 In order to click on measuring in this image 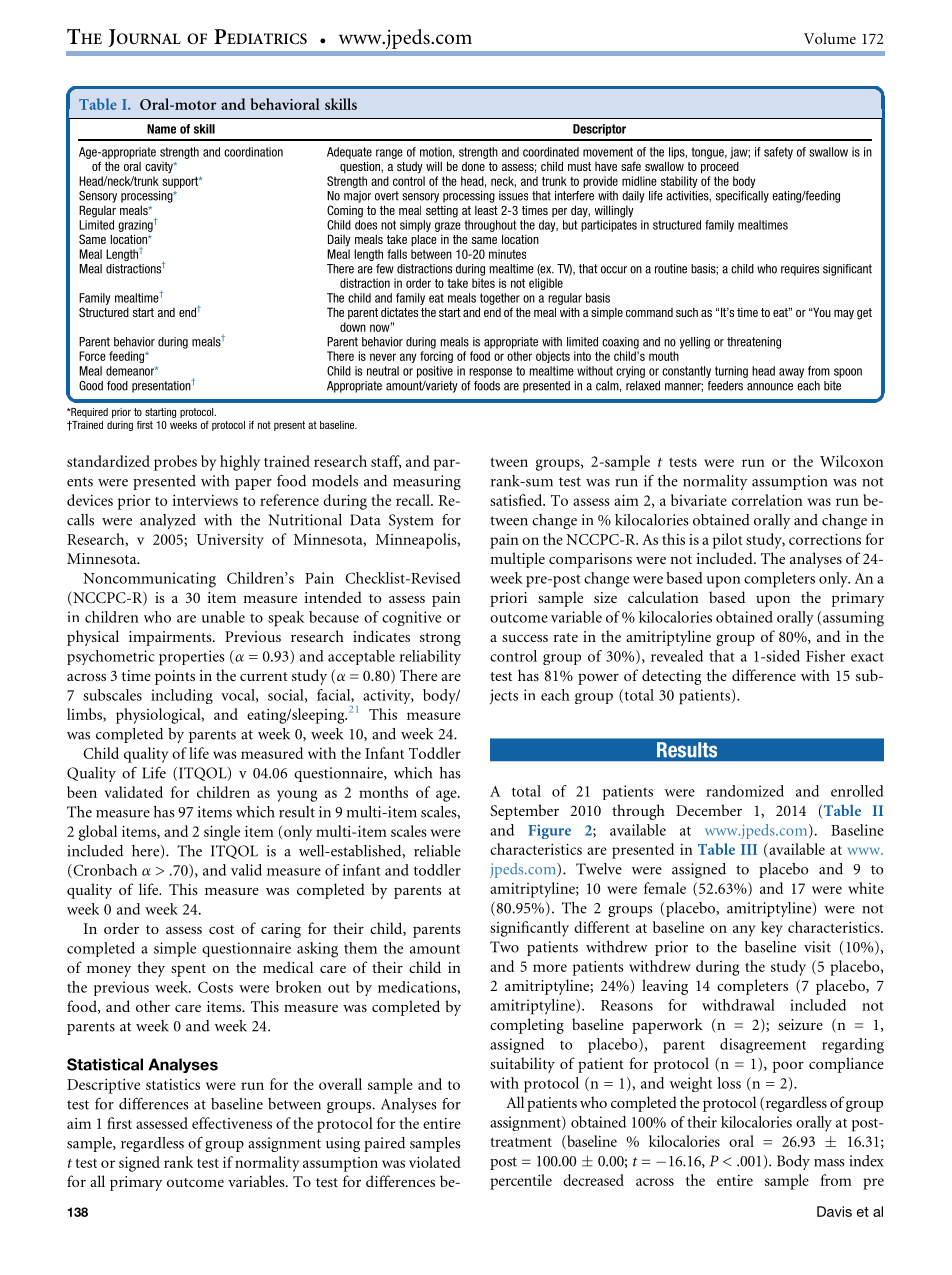, I will do `click(427, 482)`.
